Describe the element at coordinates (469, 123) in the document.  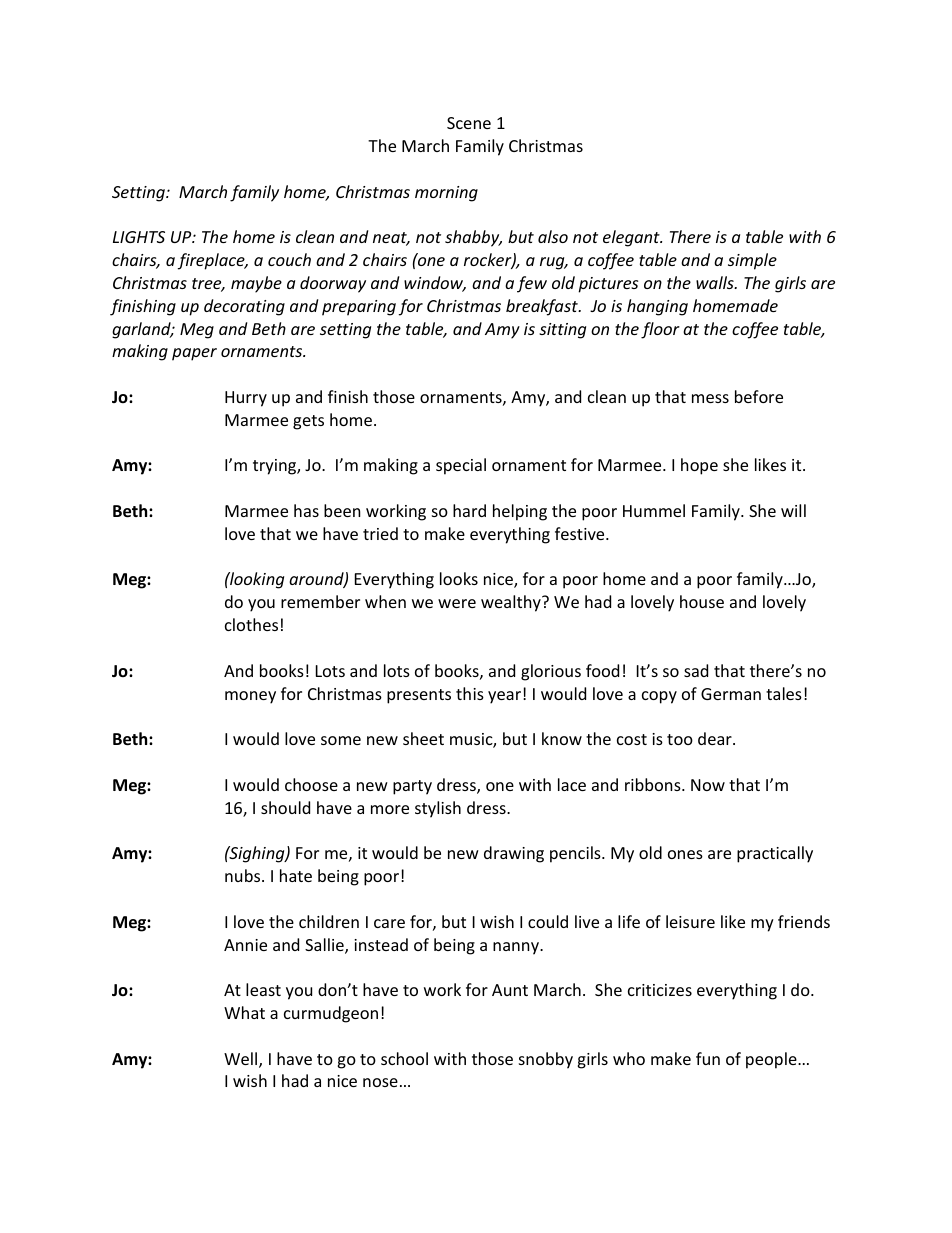
I see `Scene` at that location.
